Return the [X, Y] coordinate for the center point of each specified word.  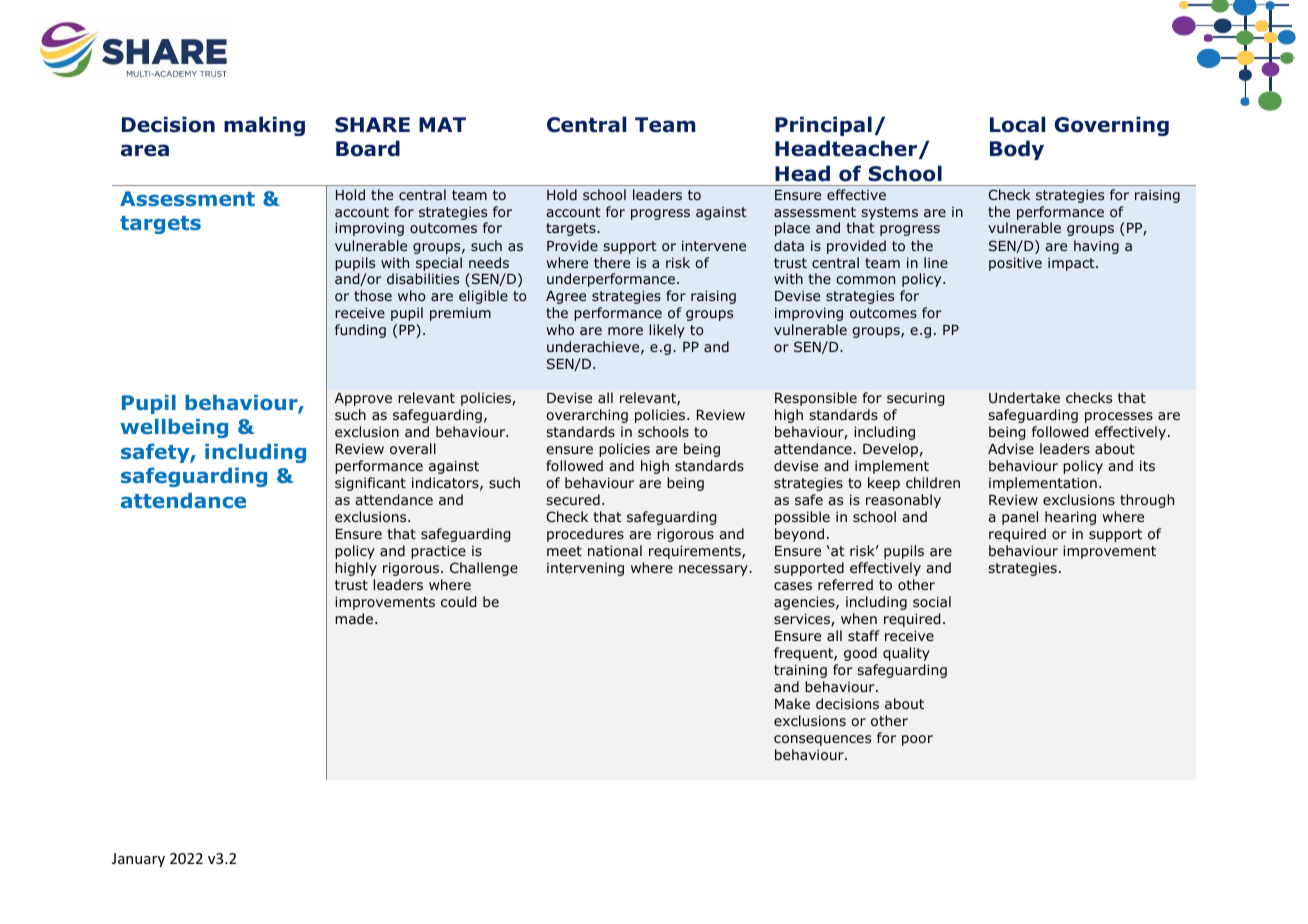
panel [1020, 518]
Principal [823, 126]
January [138, 860]
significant [370, 484]
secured [573, 499]
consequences [822, 740]
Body [1017, 150]
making [264, 126]
